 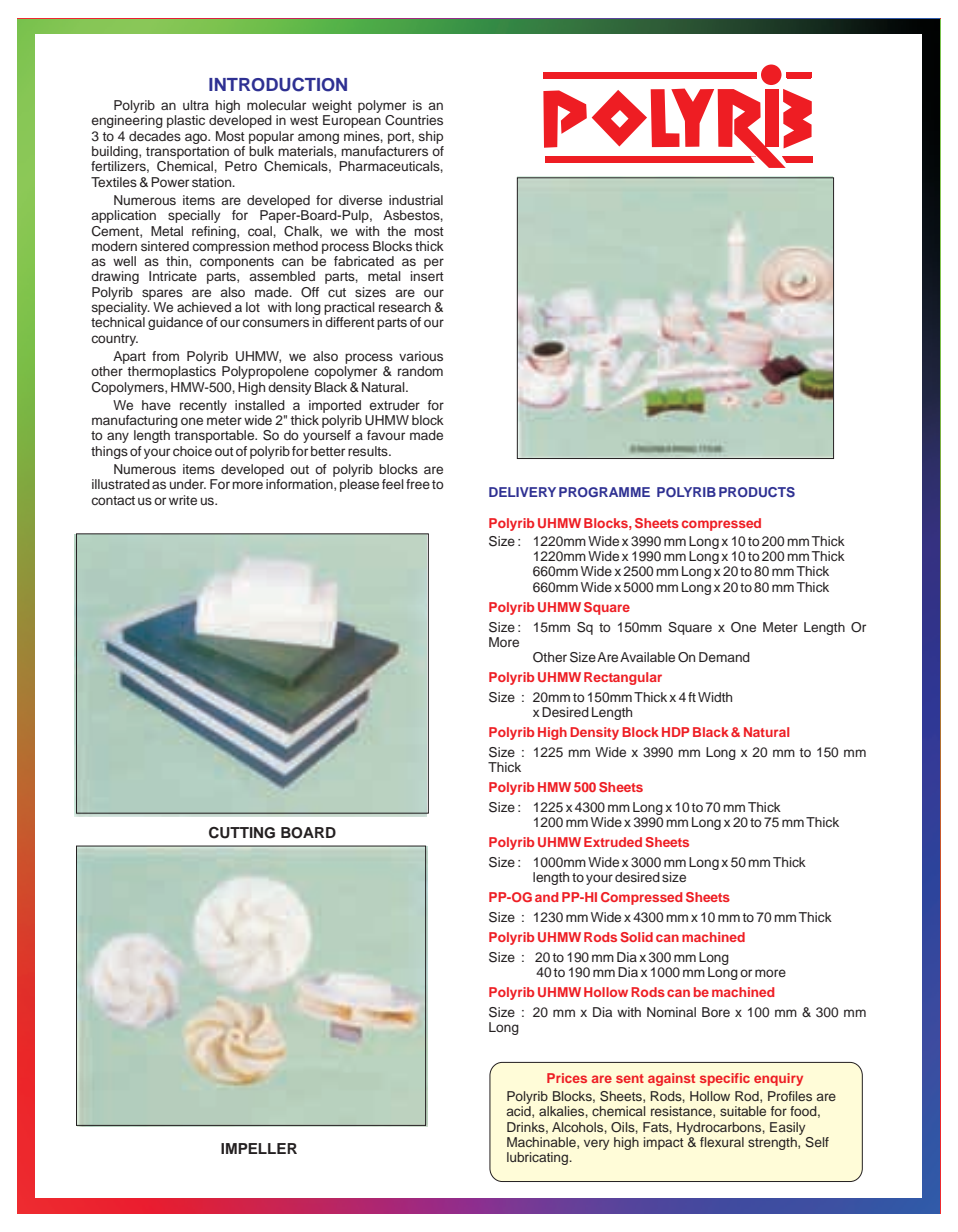 What do you see at coordinates (724, 657) in the document?
I see `Demand` at bounding box center [724, 657].
